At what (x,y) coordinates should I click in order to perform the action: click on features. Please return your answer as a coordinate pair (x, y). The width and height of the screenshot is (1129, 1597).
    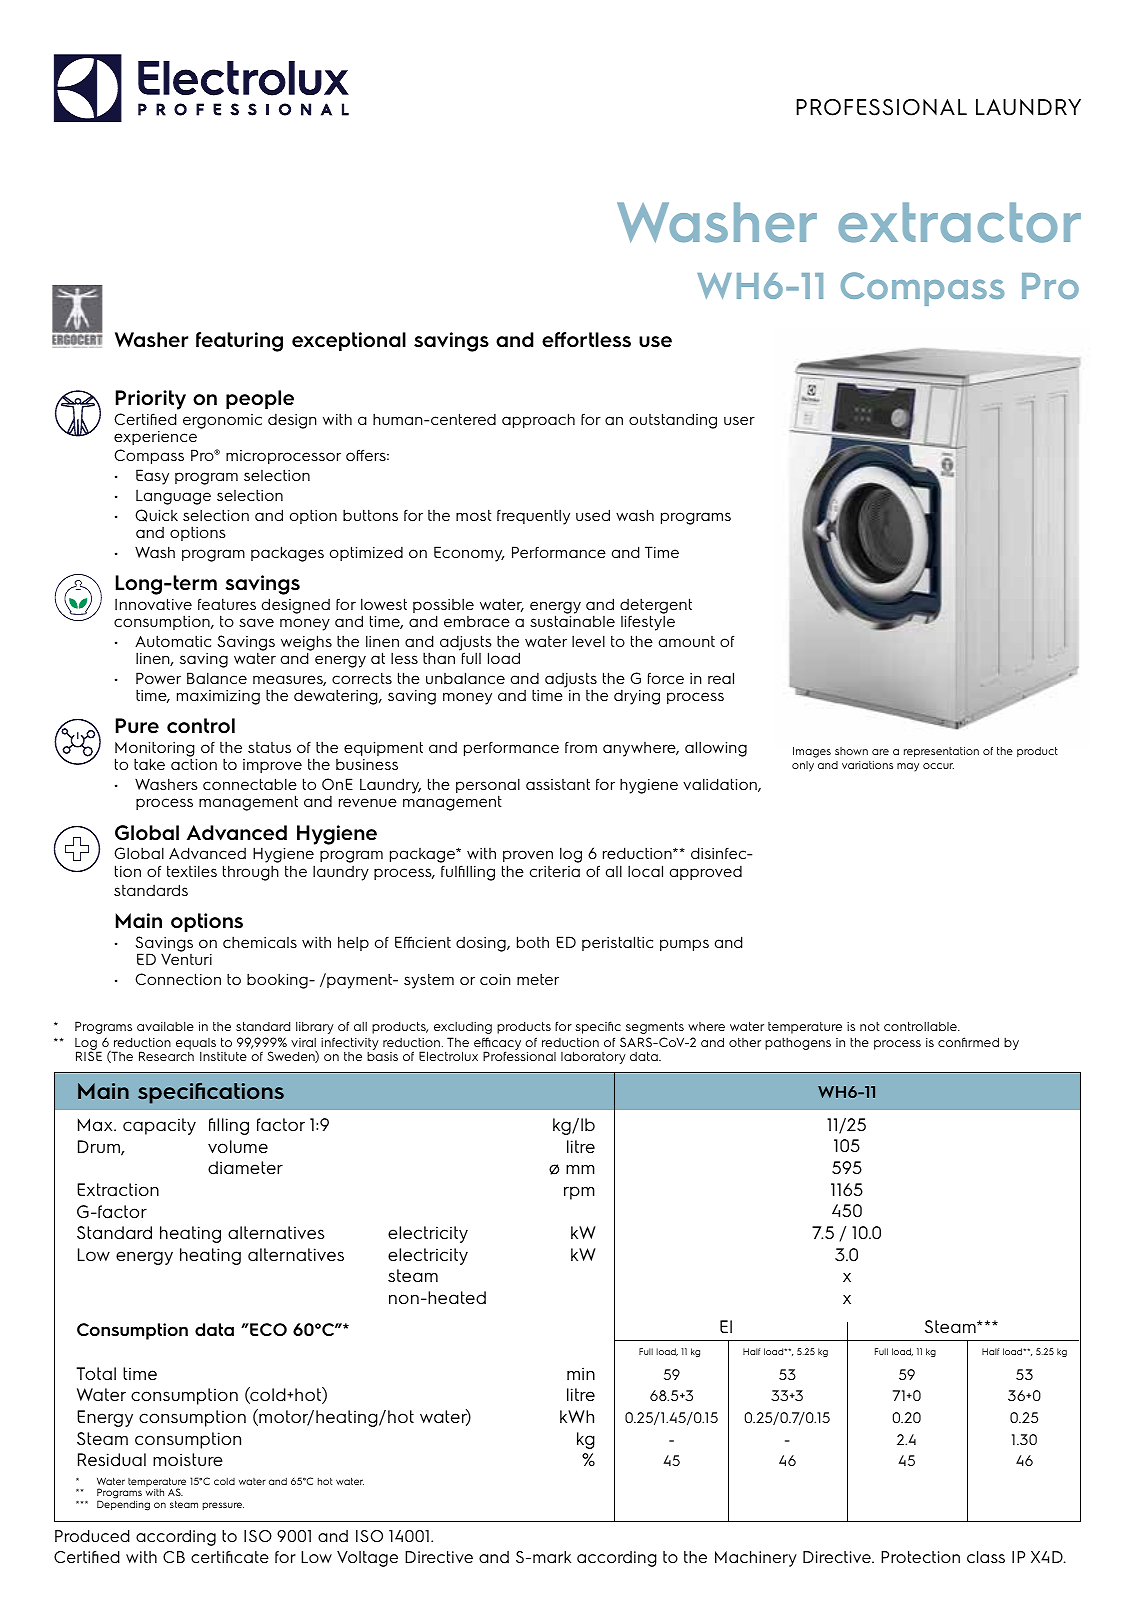
    Looking at the image, I should click on (227, 604).
